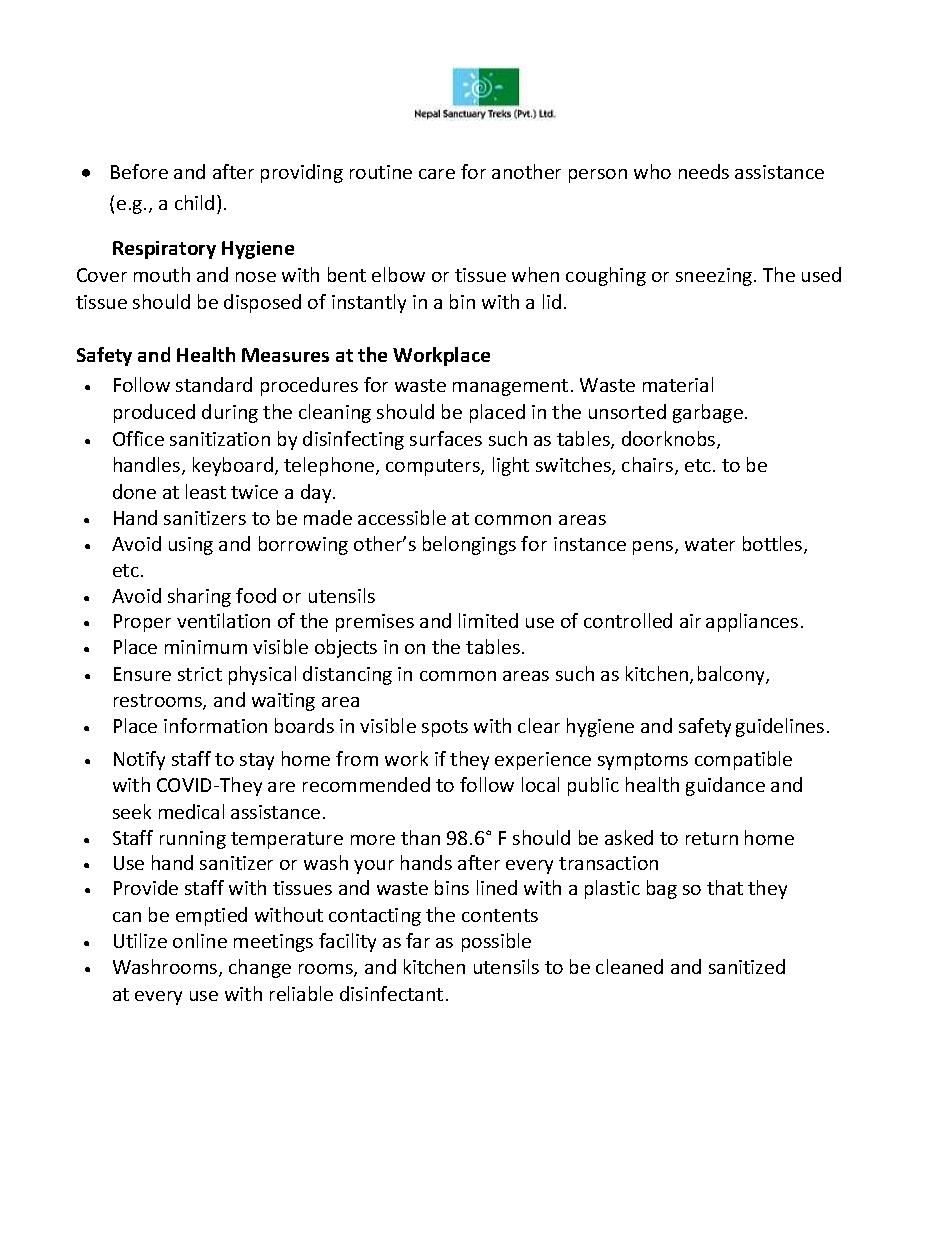  Describe the element at coordinates (200, 940) in the screenshot. I see `online` at that location.
